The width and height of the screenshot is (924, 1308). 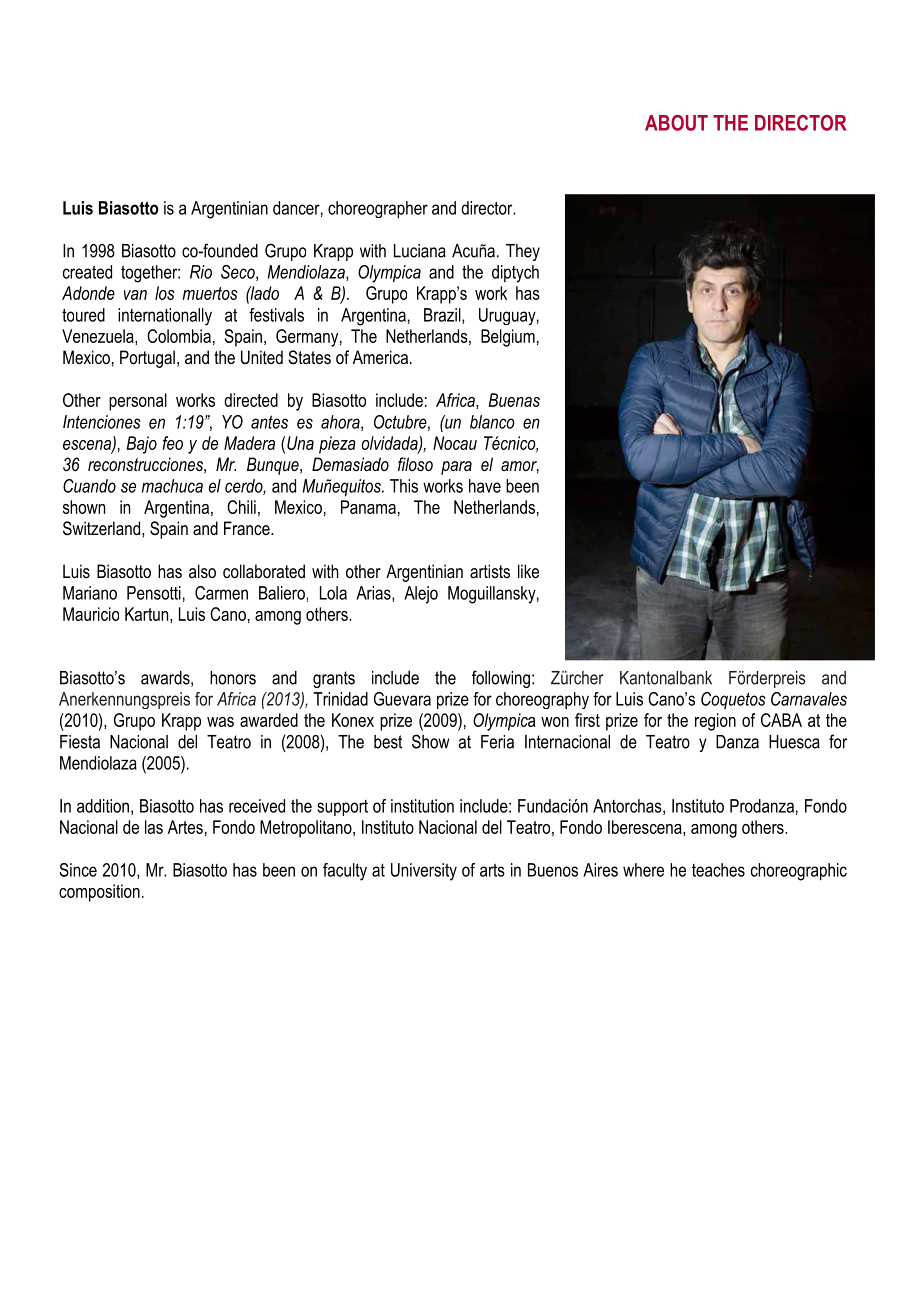 I want to click on America, so click(x=380, y=357).
